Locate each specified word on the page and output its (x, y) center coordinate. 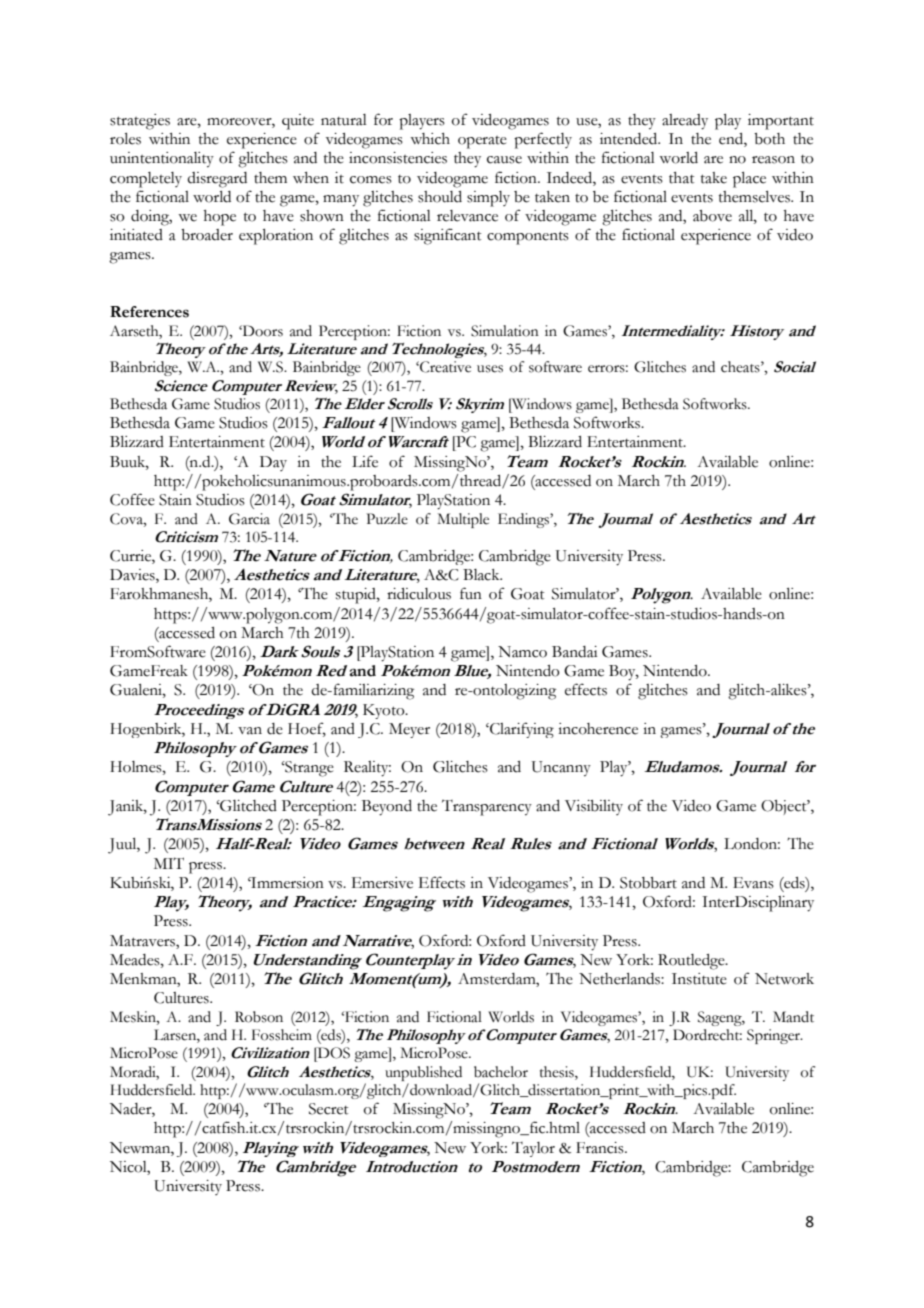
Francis (601, 1148)
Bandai (574, 652)
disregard (217, 180)
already (685, 122)
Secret (328, 1109)
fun (471, 593)
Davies (133, 576)
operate (482, 142)
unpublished (423, 1073)
